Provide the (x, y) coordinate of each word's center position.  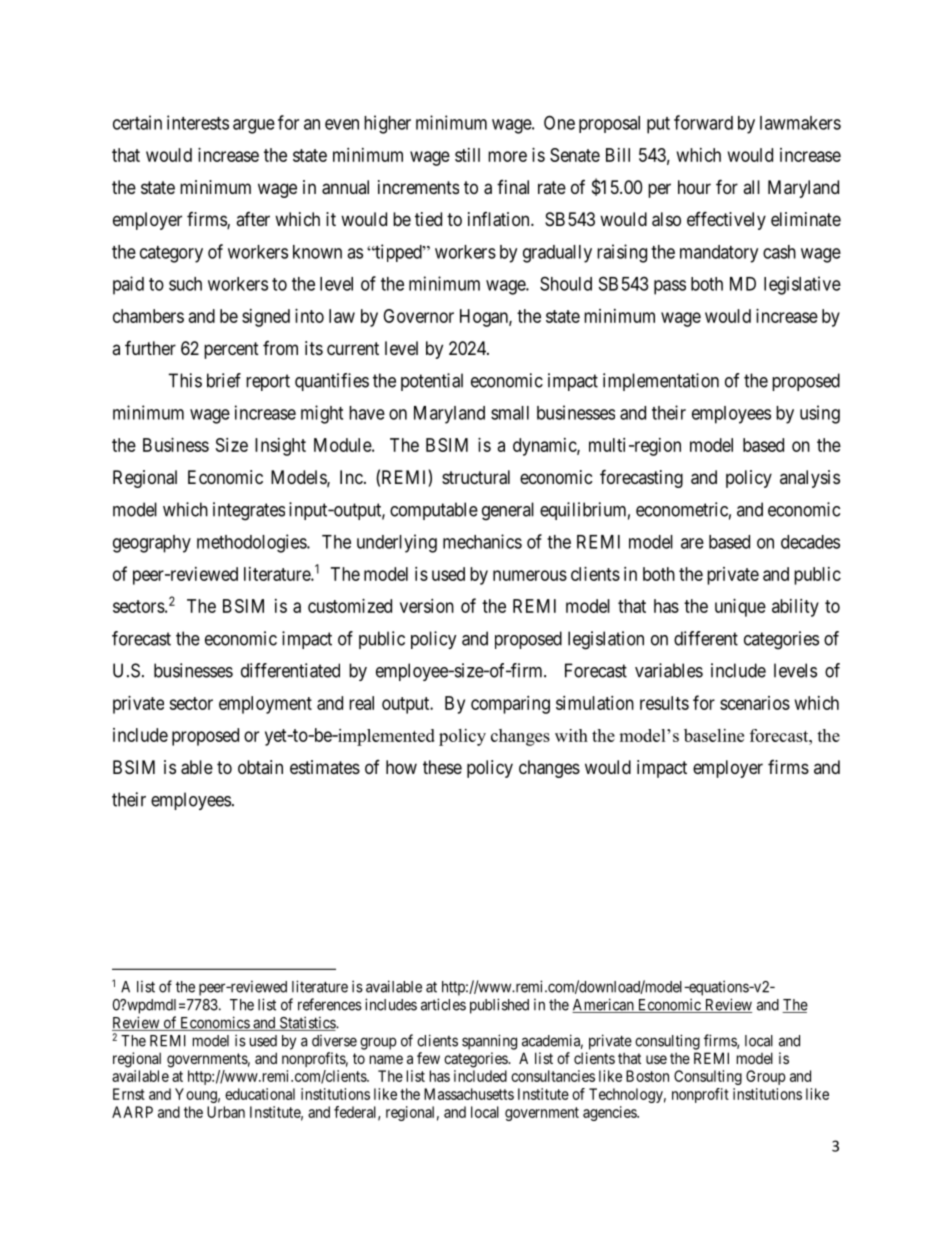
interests (198, 122)
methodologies (252, 543)
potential (432, 382)
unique (740, 608)
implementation (661, 382)
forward (703, 122)
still (467, 155)
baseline (714, 735)
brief (224, 380)
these (442, 767)
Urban (226, 1112)
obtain (260, 767)
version (427, 606)
